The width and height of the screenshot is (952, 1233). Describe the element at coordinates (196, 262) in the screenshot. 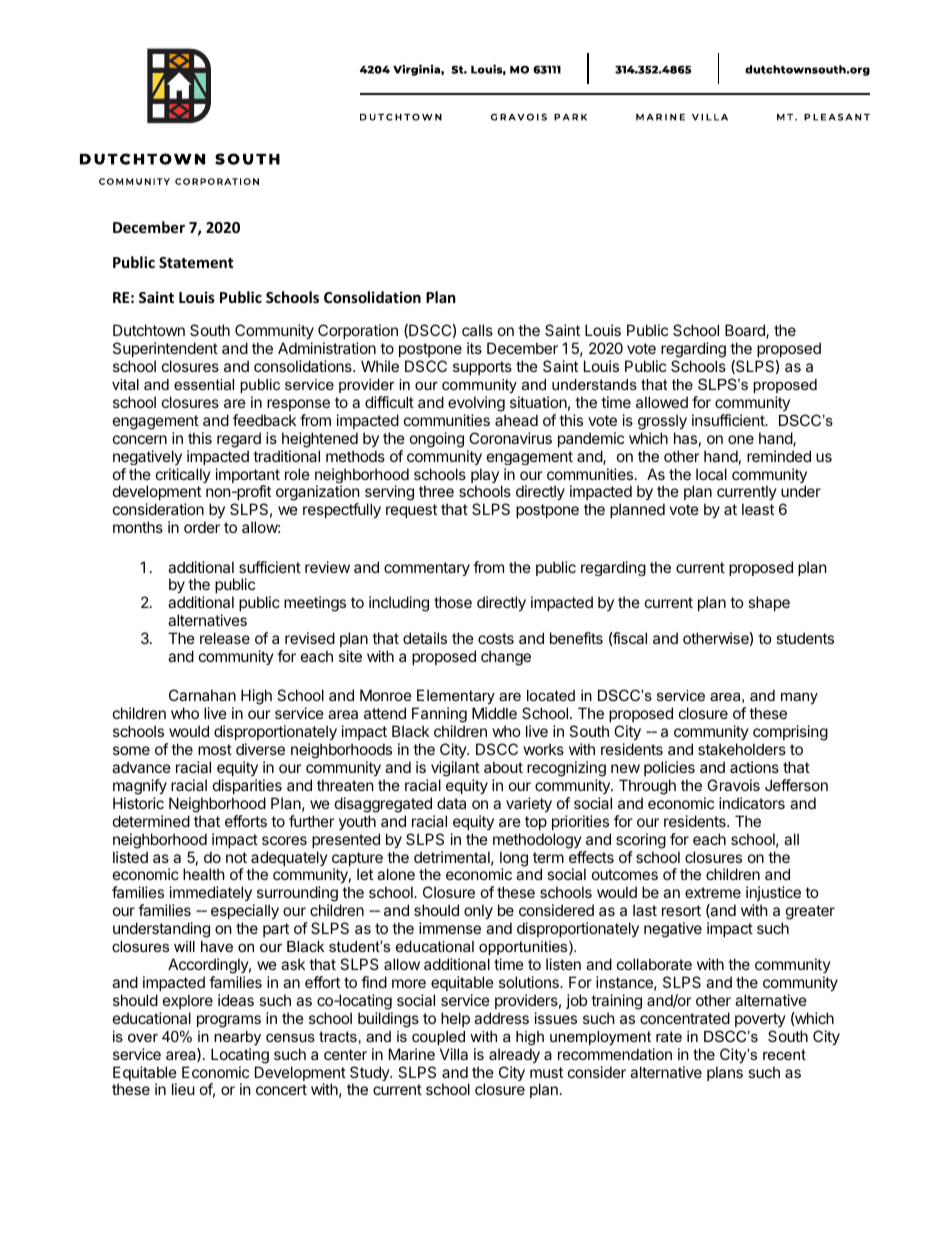

I see `Statement` at that location.
